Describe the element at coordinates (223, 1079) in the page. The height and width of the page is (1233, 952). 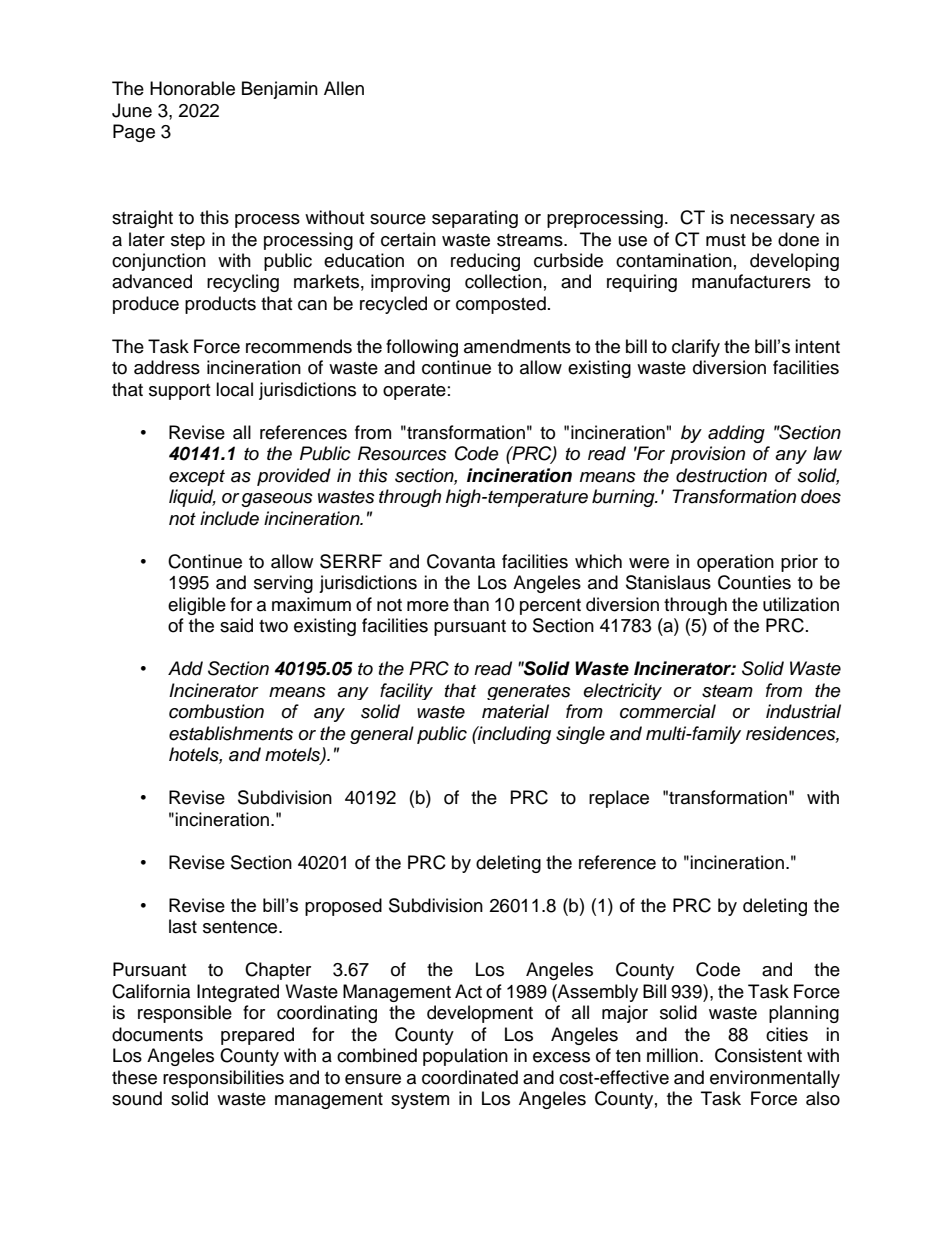
I see `responsibilities` at that location.
